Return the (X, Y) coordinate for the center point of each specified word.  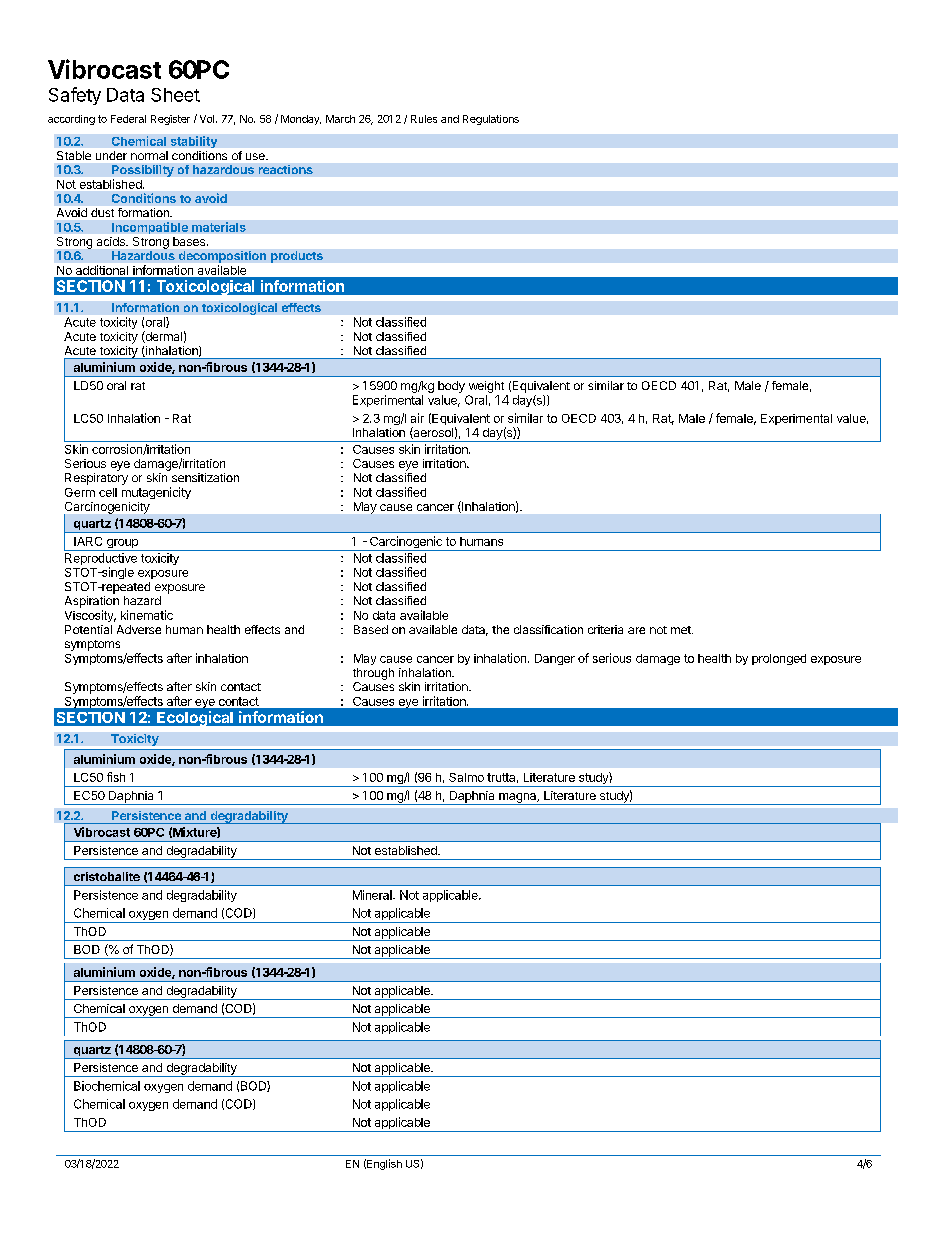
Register (170, 120)
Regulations (491, 120)
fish (116, 777)
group (122, 545)
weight (486, 387)
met (682, 630)
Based (371, 629)
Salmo (466, 777)
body (451, 387)
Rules (424, 119)
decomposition (222, 257)
